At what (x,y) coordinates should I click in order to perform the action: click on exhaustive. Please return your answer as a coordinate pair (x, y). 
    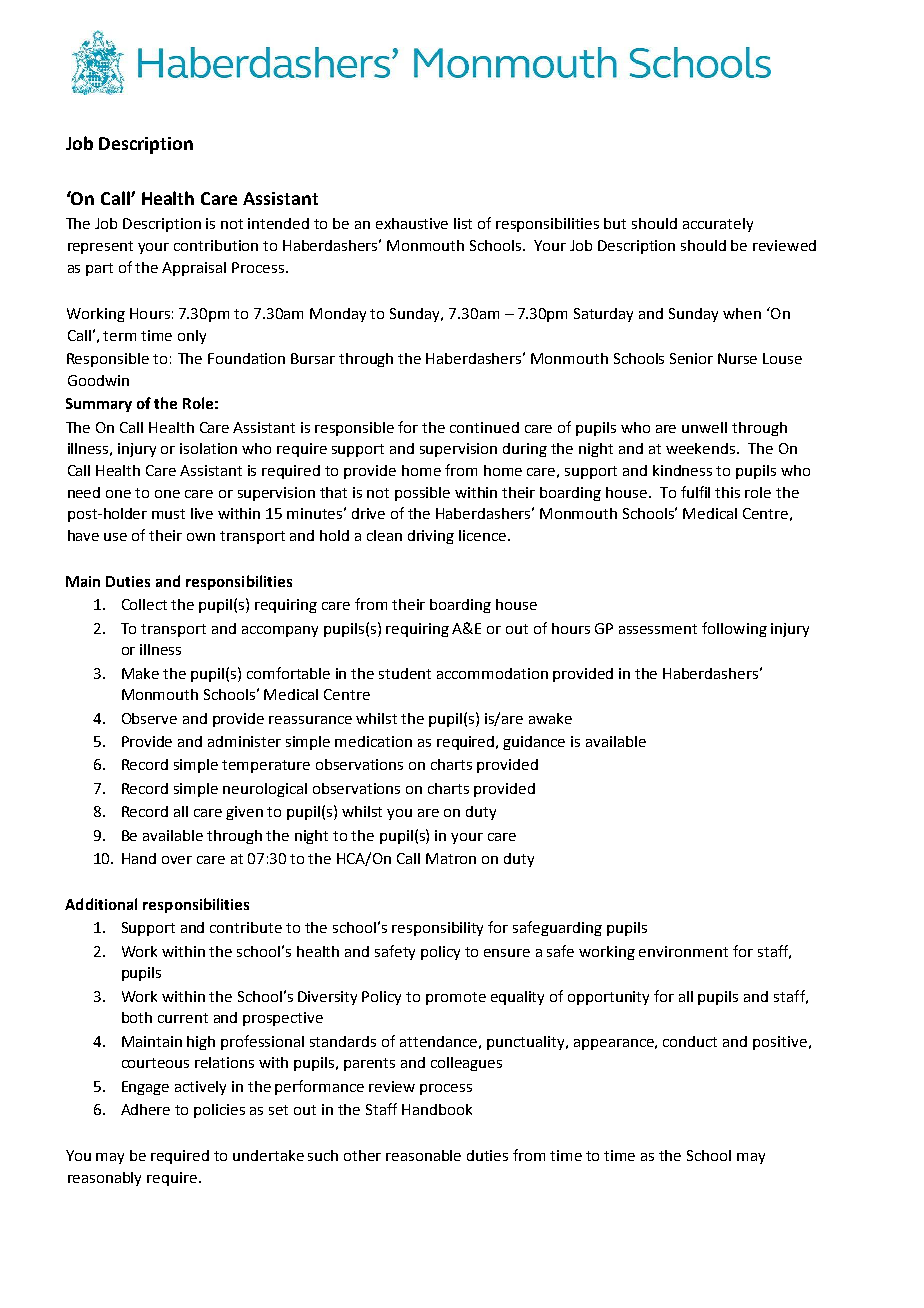
    Looking at the image, I should click on (412, 223).
